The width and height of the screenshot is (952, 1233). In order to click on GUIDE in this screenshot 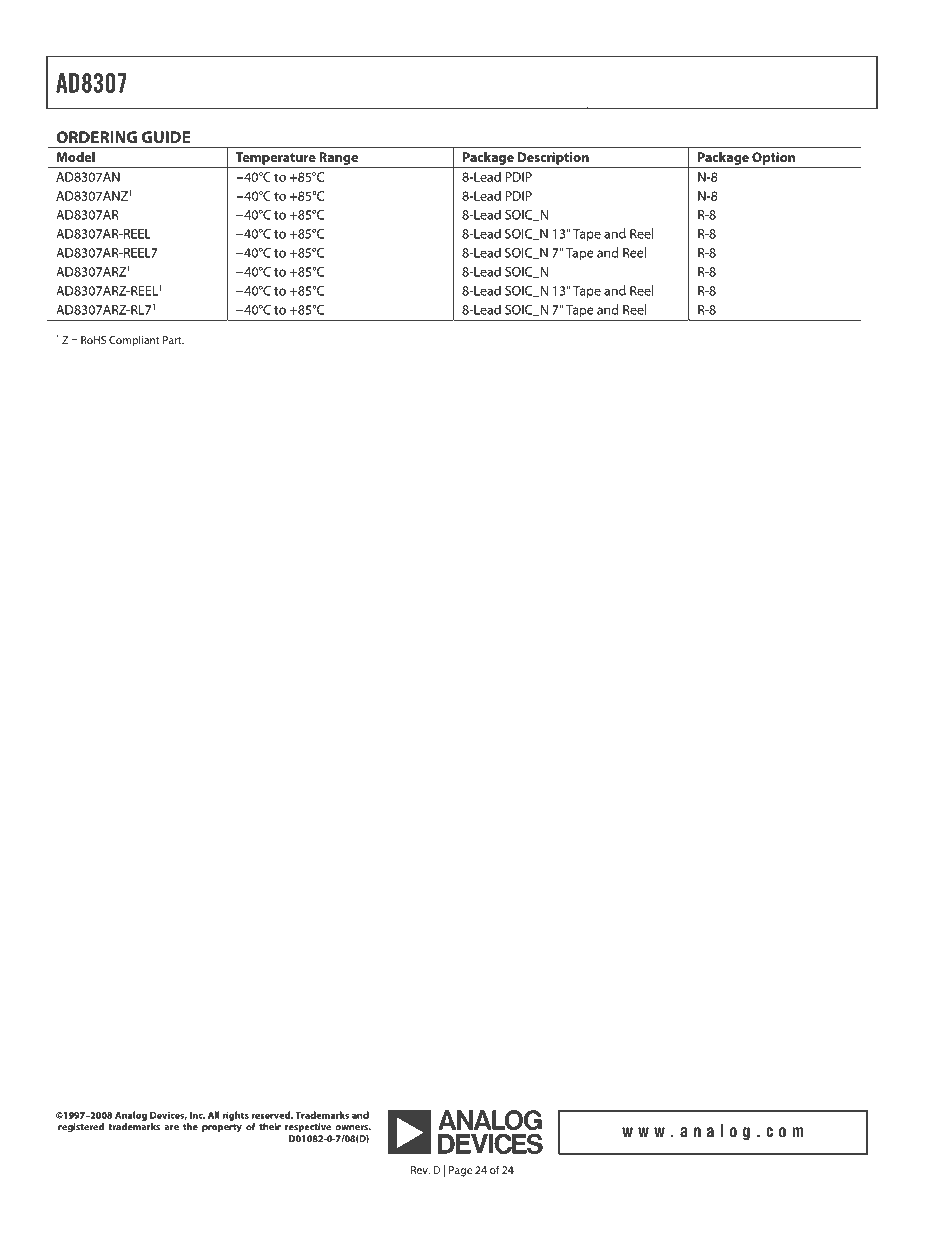, I will do `click(166, 137)`.
